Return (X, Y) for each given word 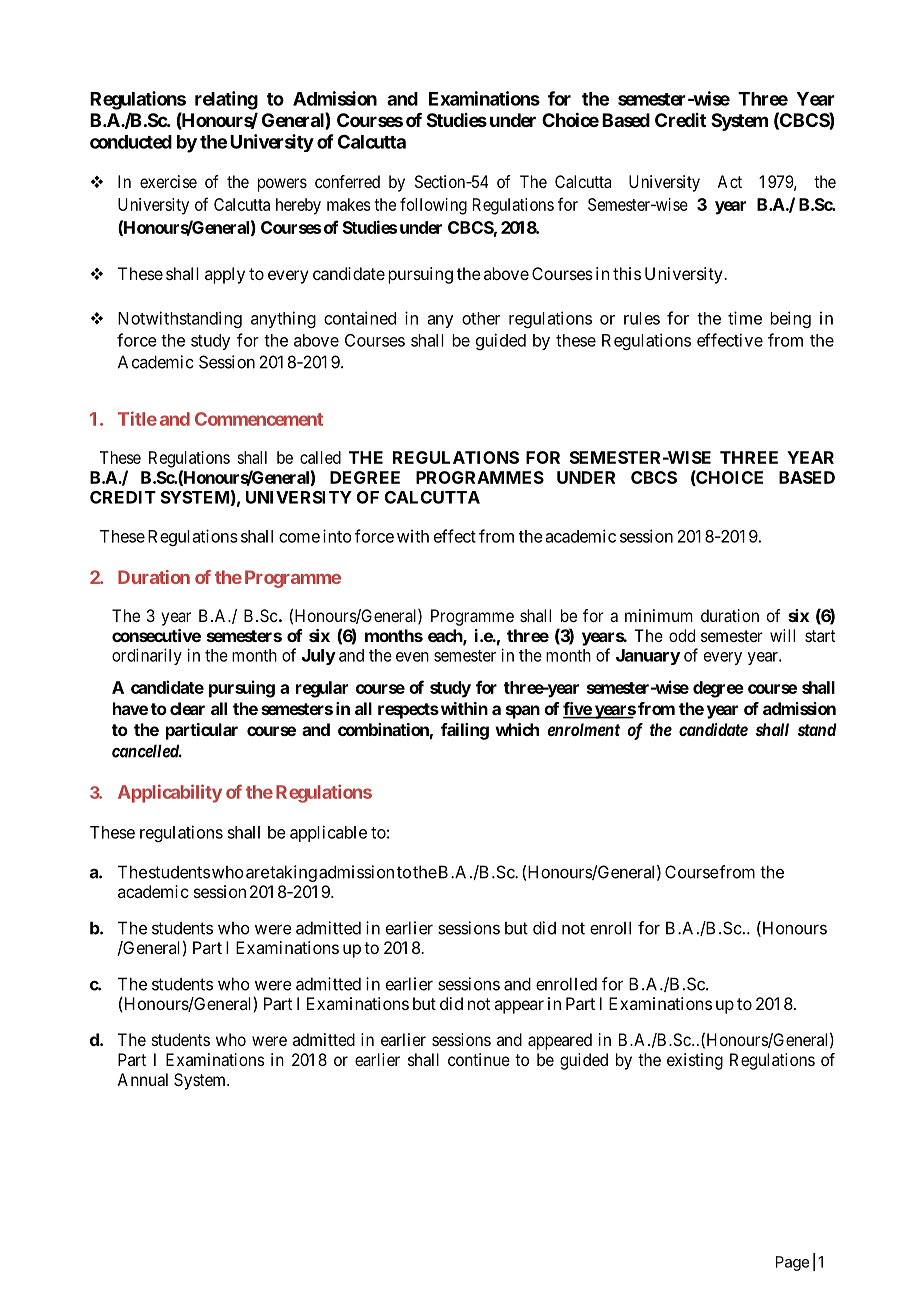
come (299, 538)
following (433, 206)
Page (792, 1263)
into (337, 536)
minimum (659, 615)
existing (695, 1061)
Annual (142, 1079)
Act (729, 181)
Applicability (170, 793)
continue (479, 1059)
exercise (168, 181)
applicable (328, 833)
